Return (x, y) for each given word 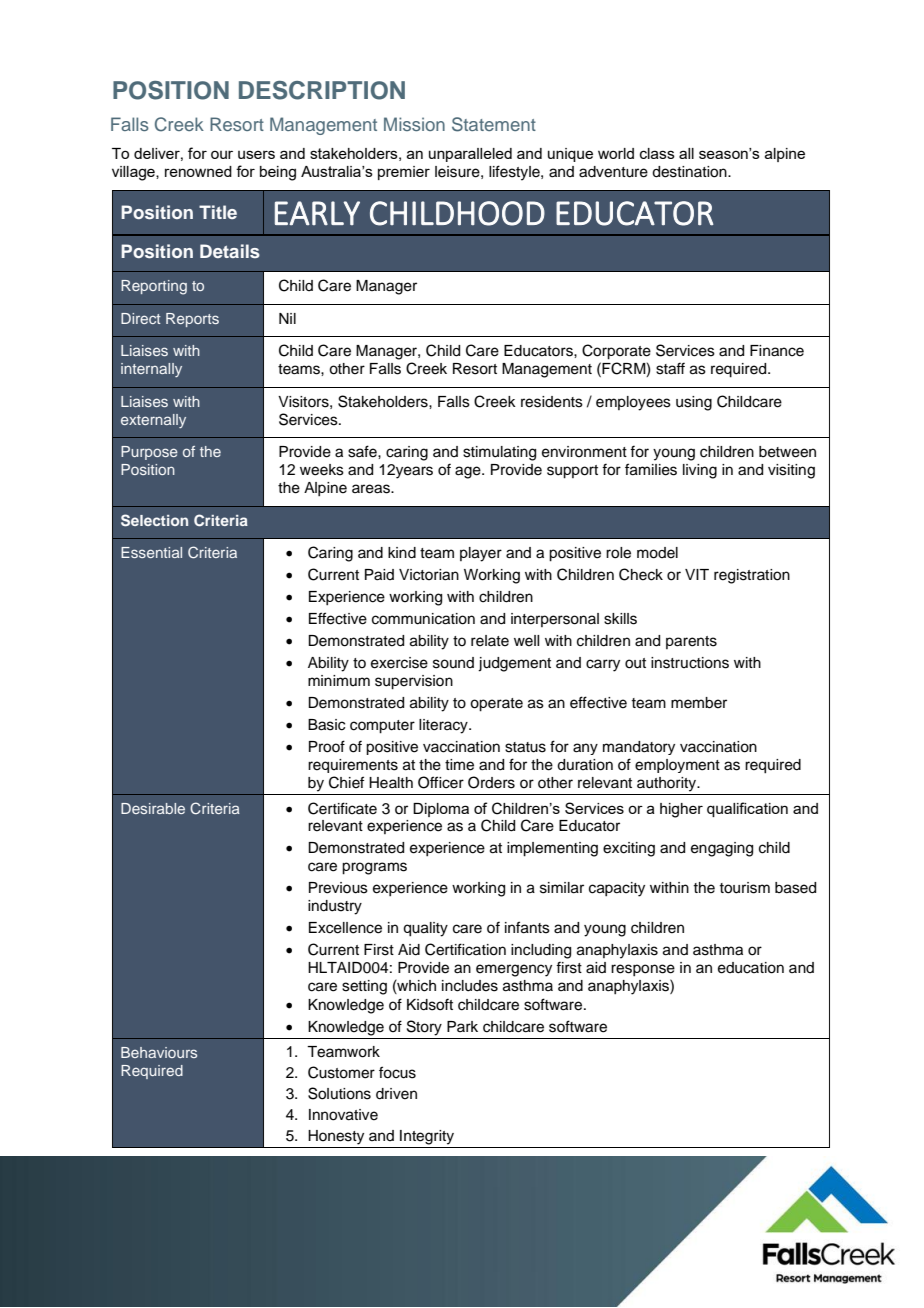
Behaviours (159, 1052)
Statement (494, 124)
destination (690, 172)
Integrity (427, 1137)
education (751, 968)
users (256, 154)
